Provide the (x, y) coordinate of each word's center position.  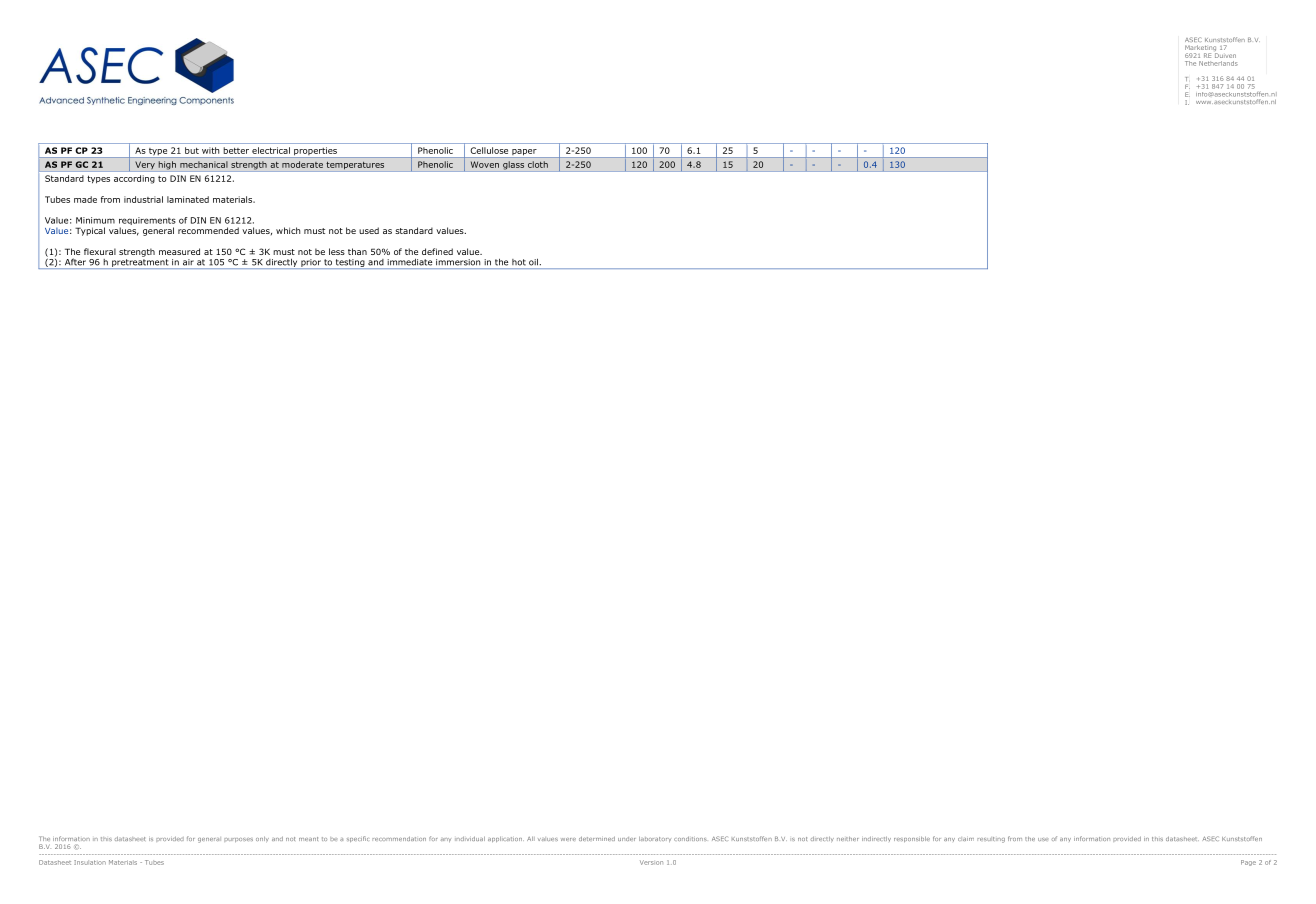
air (188, 262)
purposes (238, 840)
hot (519, 262)
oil (533, 262)
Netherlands (1218, 63)
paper (524, 153)
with (210, 150)
